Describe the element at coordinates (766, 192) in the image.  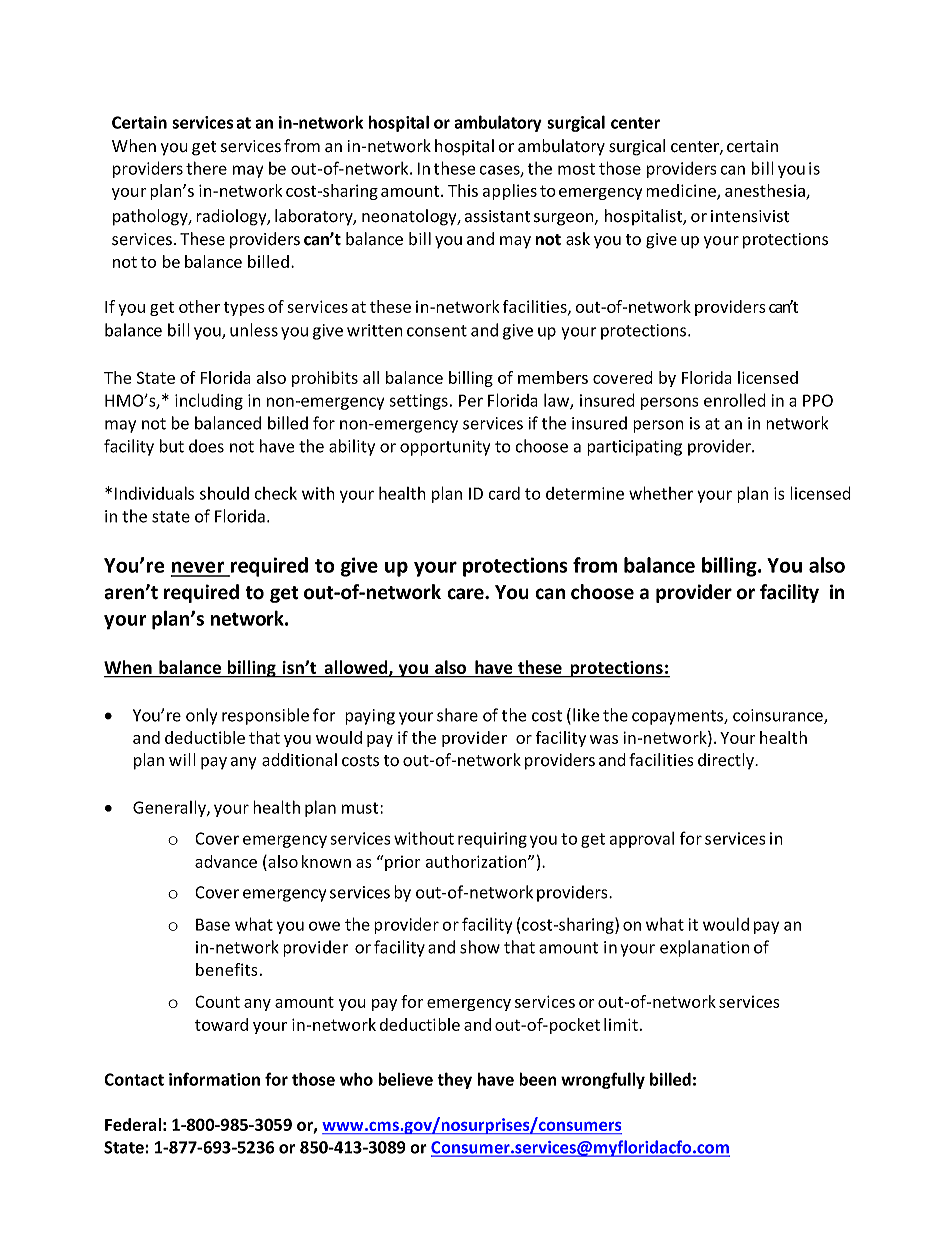
I see `anesthesia` at that location.
